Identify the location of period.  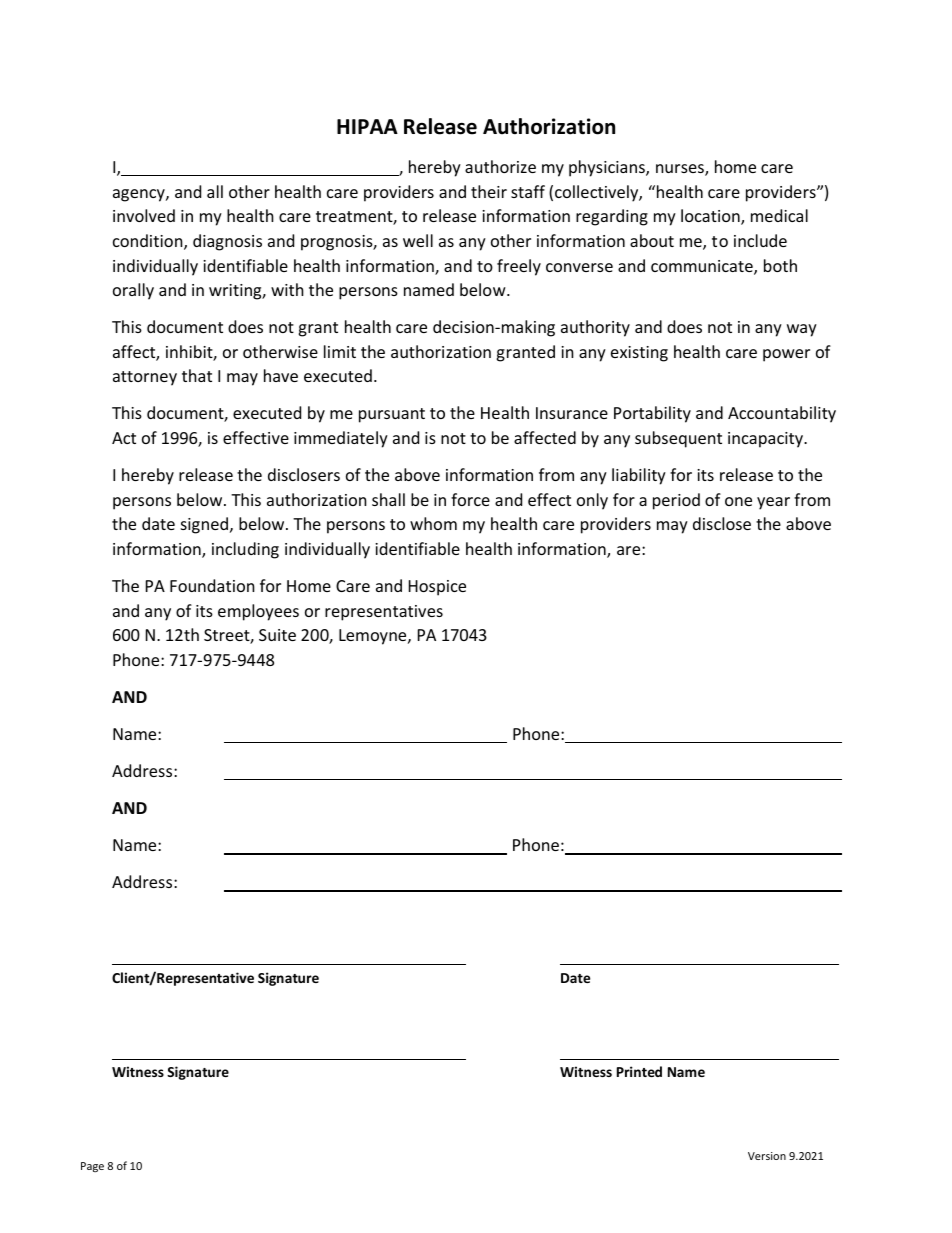
(676, 501).
